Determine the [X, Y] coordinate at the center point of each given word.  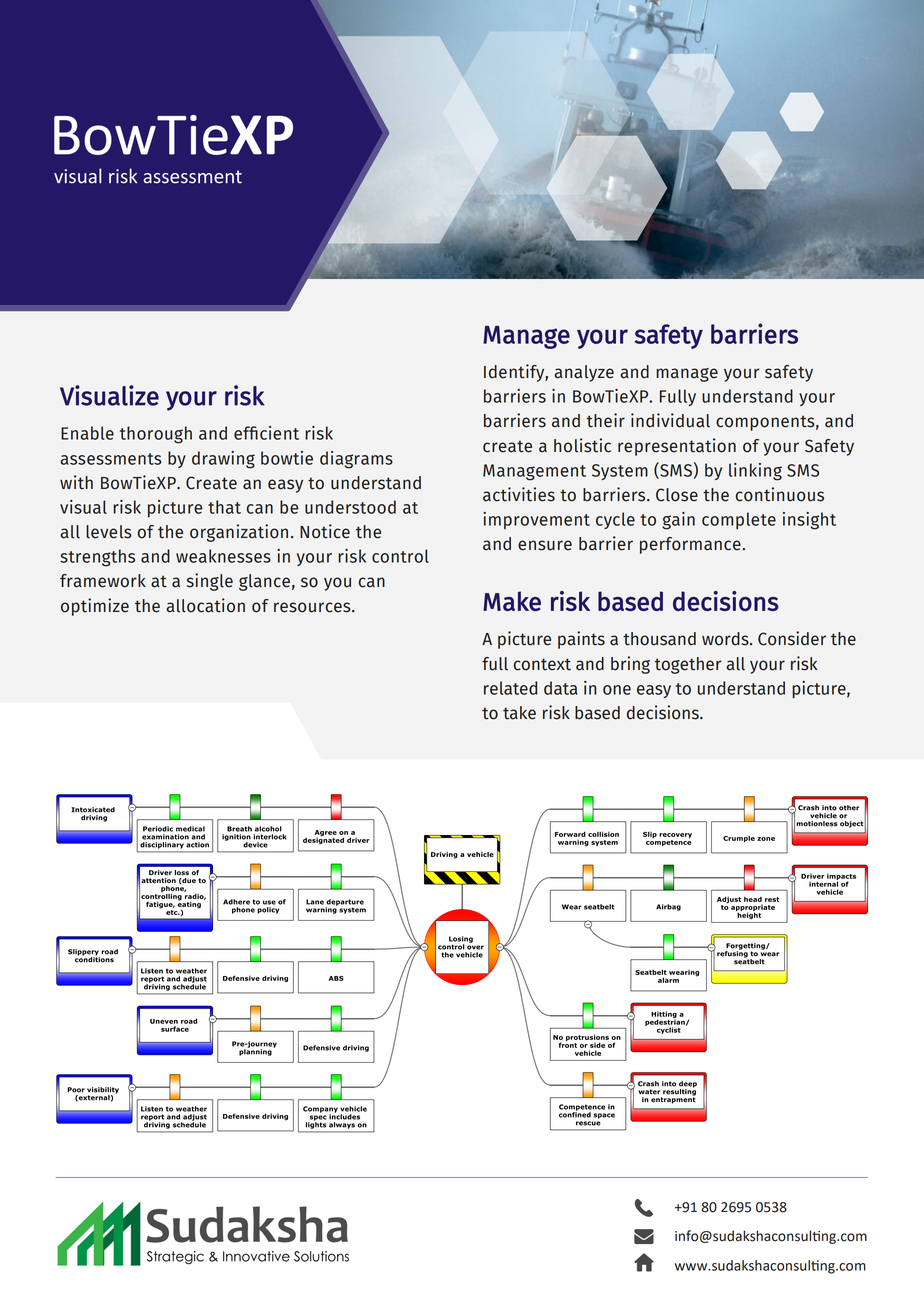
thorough [156, 435]
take [519, 713]
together [688, 665]
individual [670, 420]
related [510, 688]
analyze [584, 373]
